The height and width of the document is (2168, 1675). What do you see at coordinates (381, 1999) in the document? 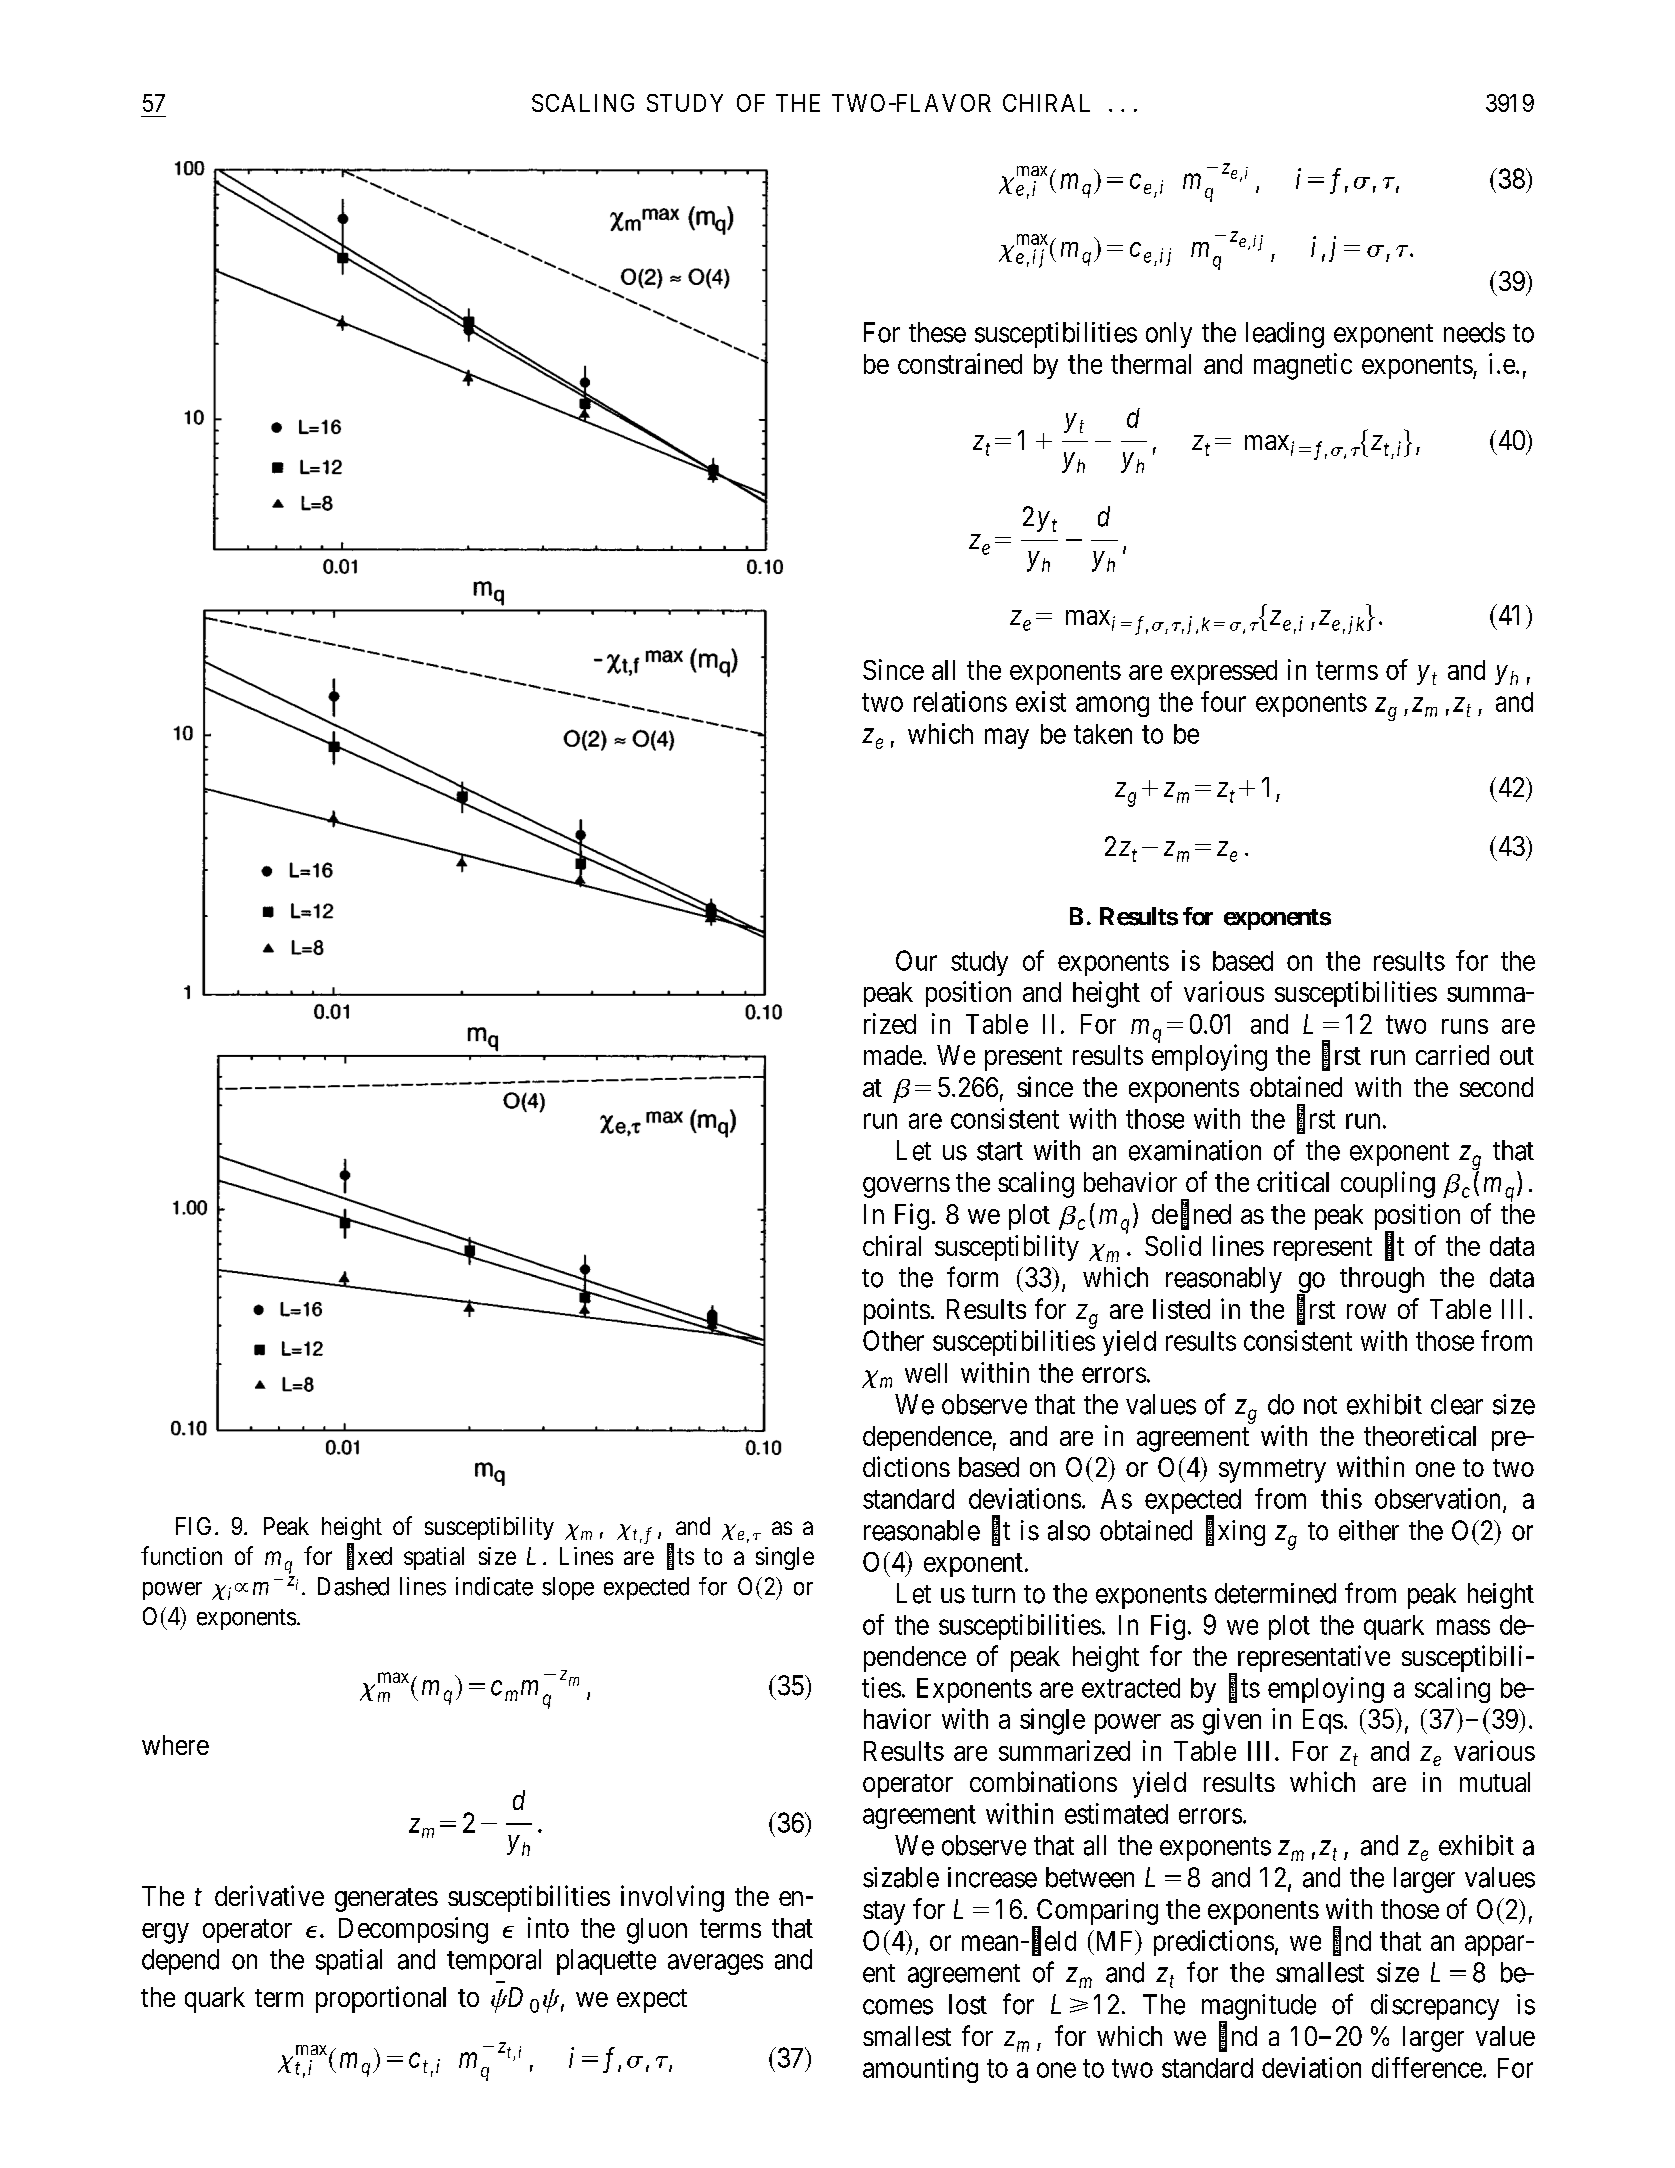
I see `proportional` at bounding box center [381, 1999].
